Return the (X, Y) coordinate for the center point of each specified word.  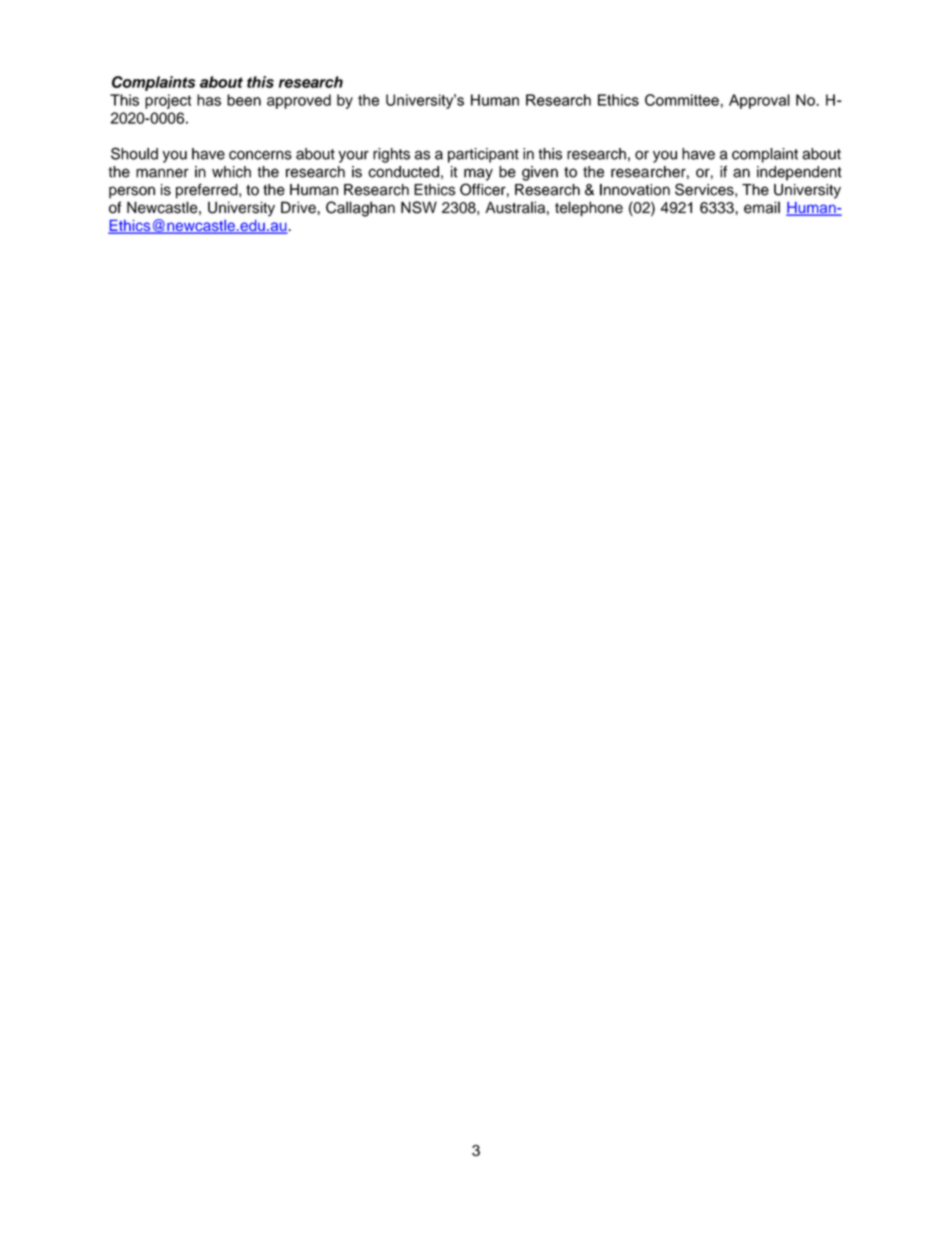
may (478, 174)
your (354, 156)
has (209, 100)
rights (391, 155)
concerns (260, 155)
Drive (299, 207)
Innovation (635, 190)
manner (162, 173)
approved (299, 101)
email (762, 207)
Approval (759, 101)
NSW (419, 207)
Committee (682, 100)
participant (483, 155)
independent (799, 173)
